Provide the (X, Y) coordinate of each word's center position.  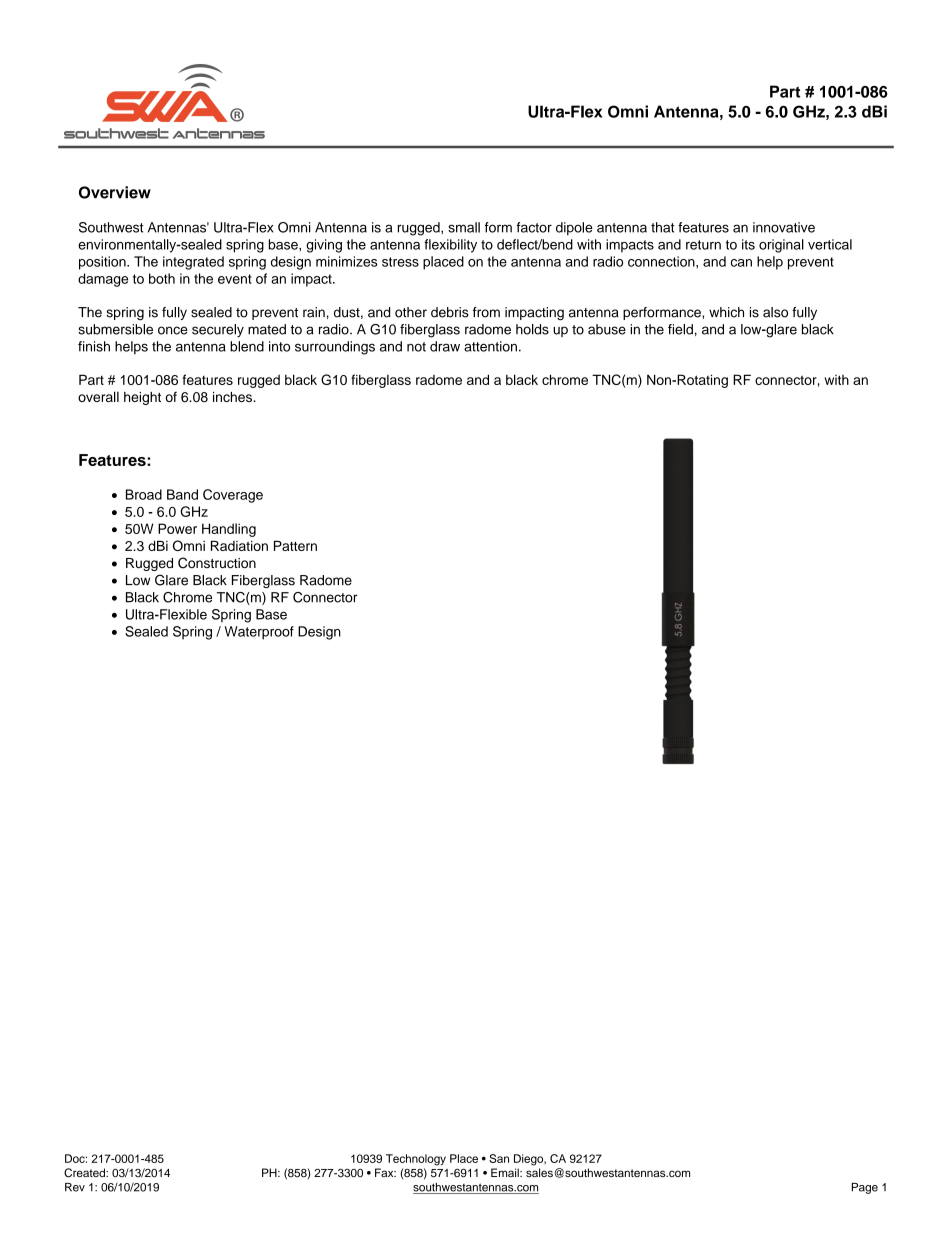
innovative (784, 227)
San (499, 1158)
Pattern (295, 546)
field (680, 329)
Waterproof (259, 633)
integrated (193, 263)
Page (865, 1188)
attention (490, 346)
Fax (385, 1172)
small (464, 227)
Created (85, 1173)
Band (182, 494)
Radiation (239, 546)
